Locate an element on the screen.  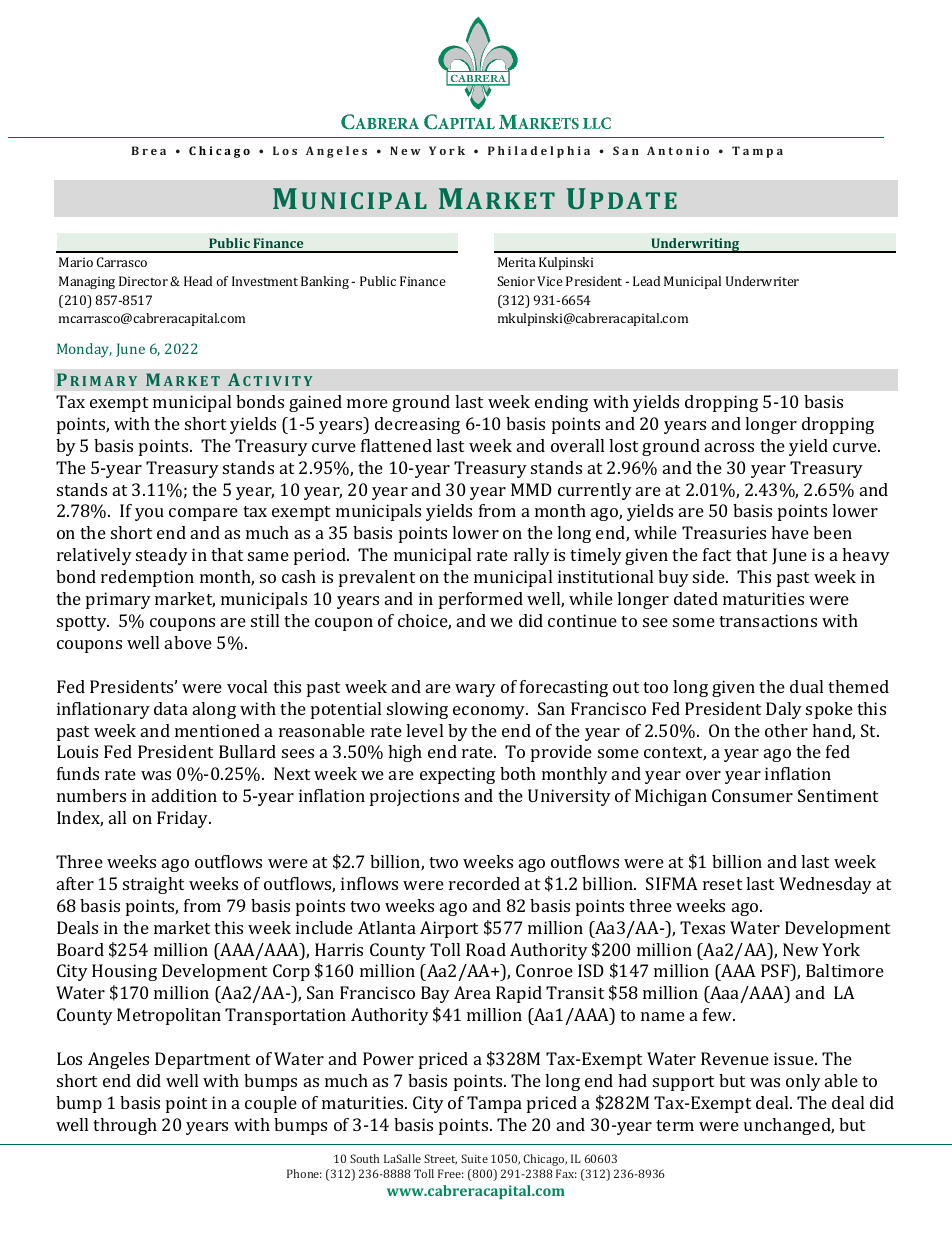
Director is located at coordinates (145, 281).
